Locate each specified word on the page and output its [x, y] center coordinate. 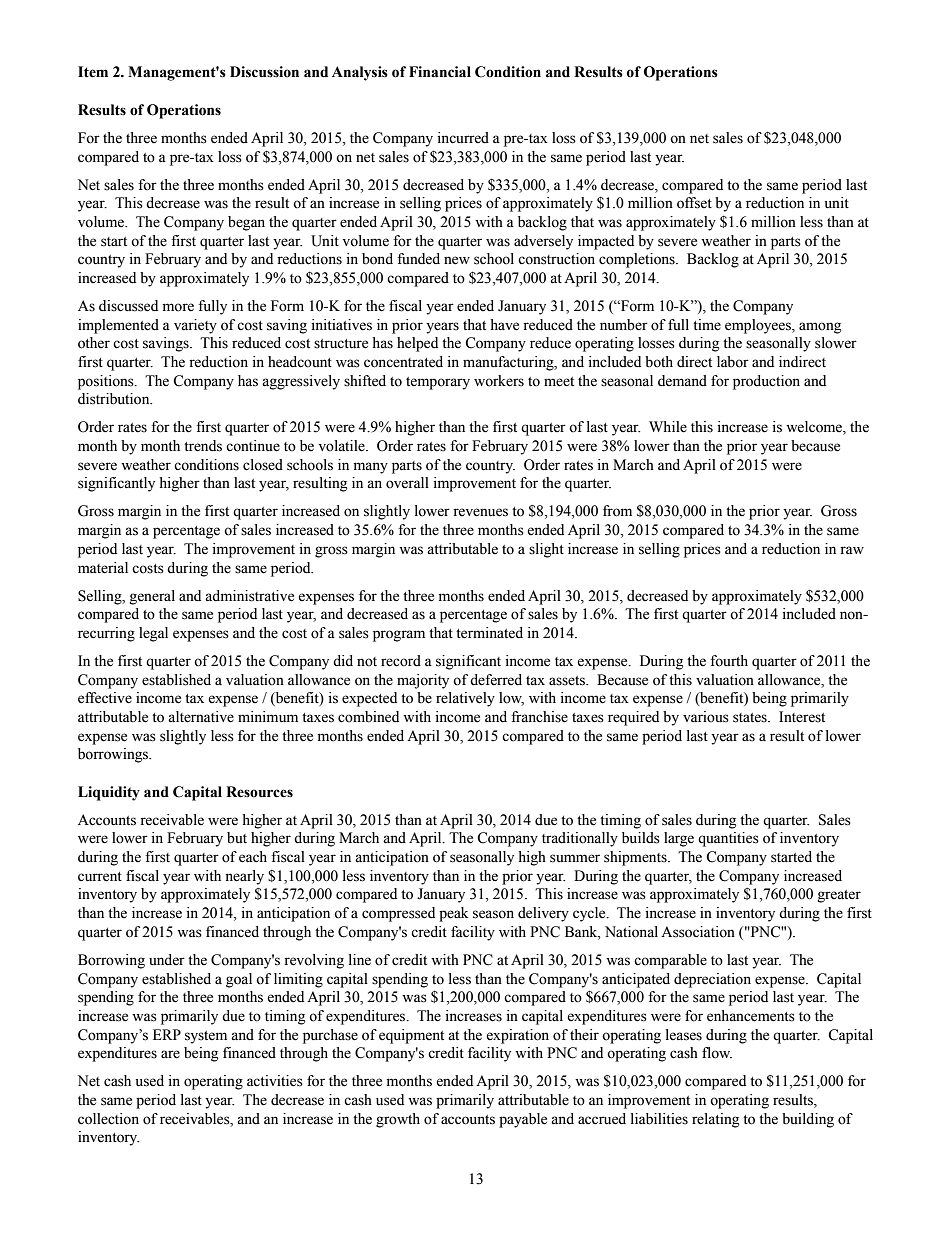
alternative [201, 717]
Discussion [264, 72]
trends [203, 446]
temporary [438, 383]
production [766, 382]
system [206, 1037]
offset [694, 203]
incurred [463, 138]
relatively [465, 699]
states [751, 718]
